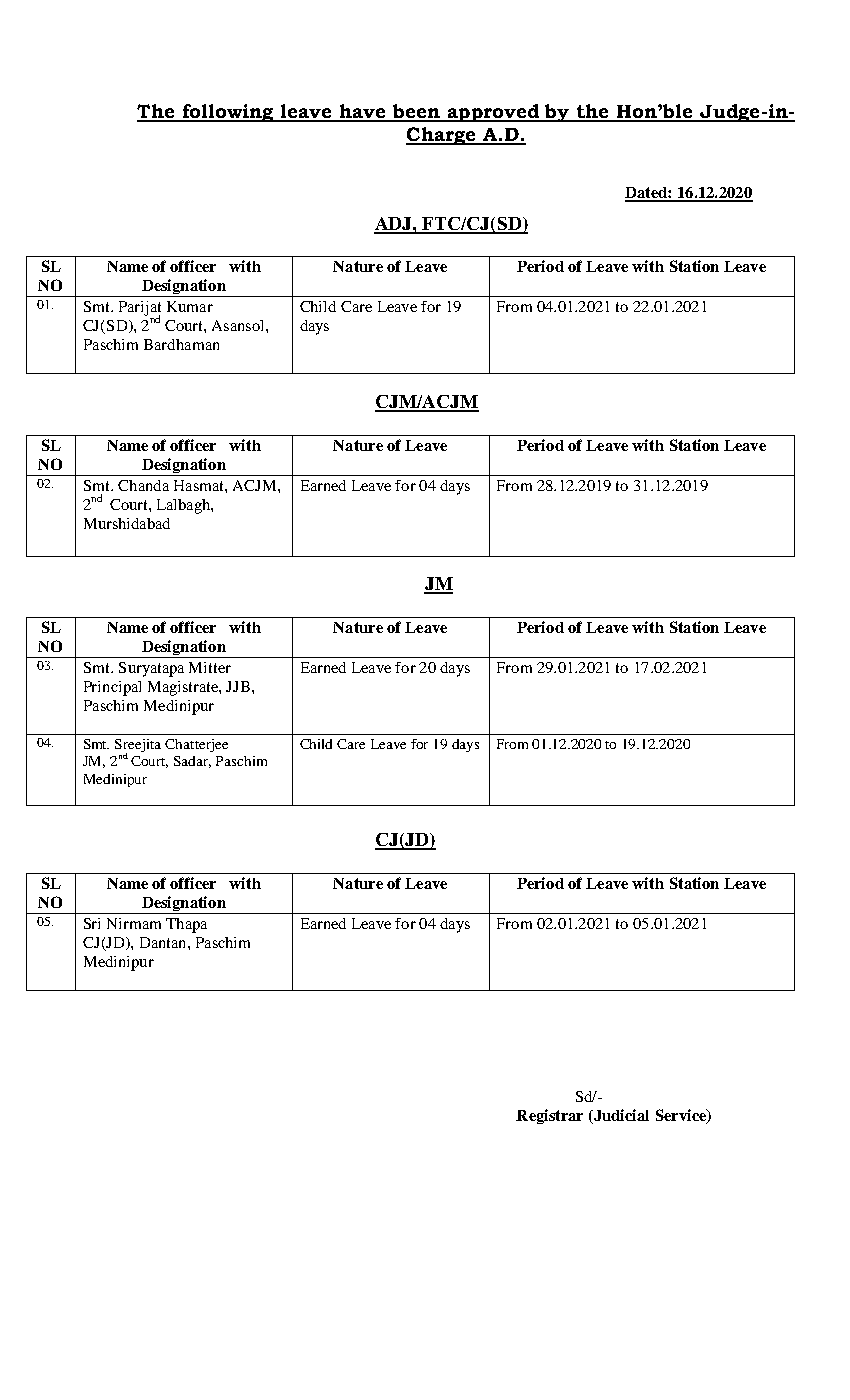 Image resolution: width=850 pixels, height=1400 pixels. I want to click on approved, so click(493, 113).
